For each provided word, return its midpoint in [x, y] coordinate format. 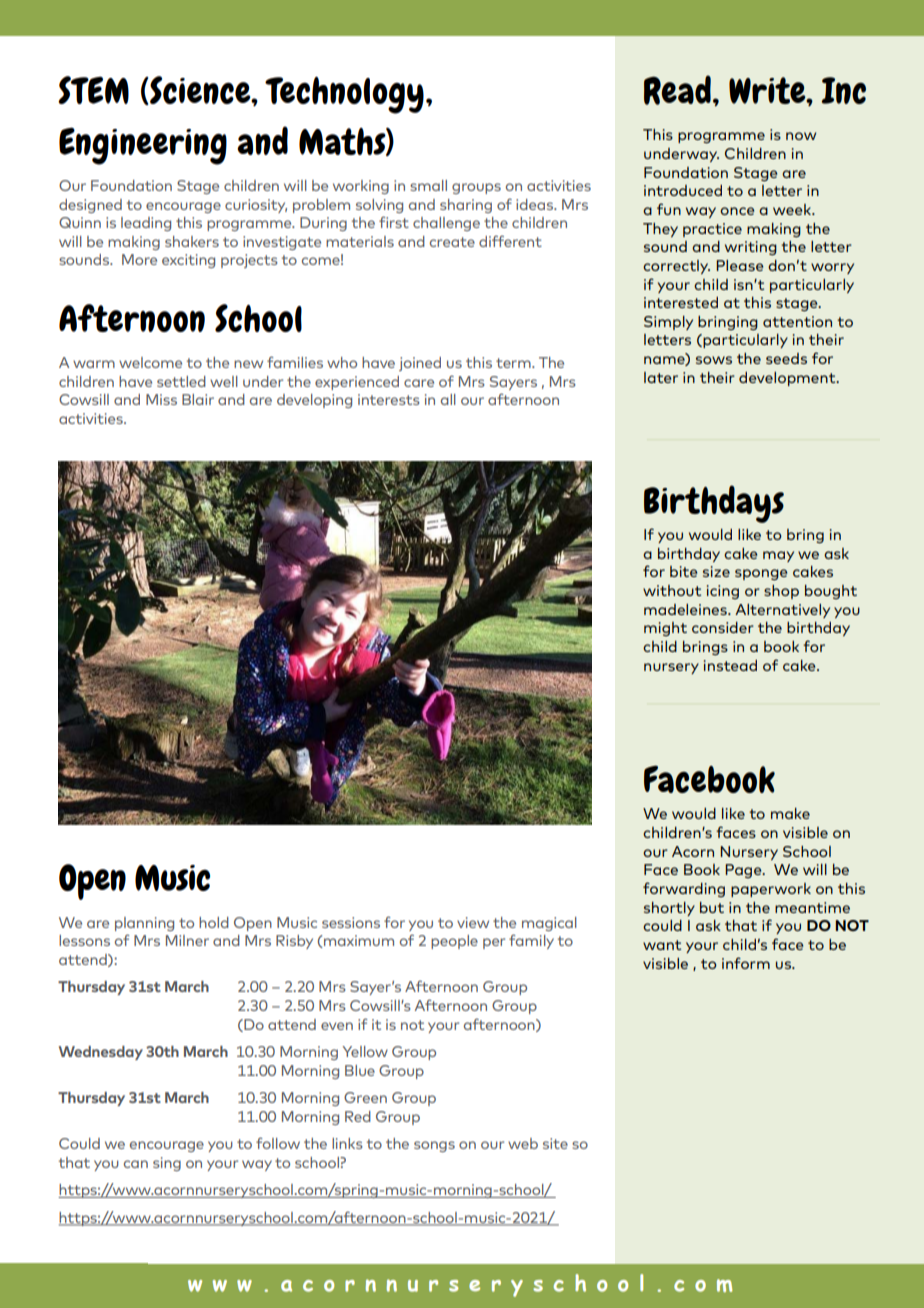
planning [144, 924]
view [473, 922]
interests [389, 399]
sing [167, 1164]
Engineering [143, 146]
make [790, 813]
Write [768, 90]
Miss [161, 399]
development [788, 379]
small [428, 185]
